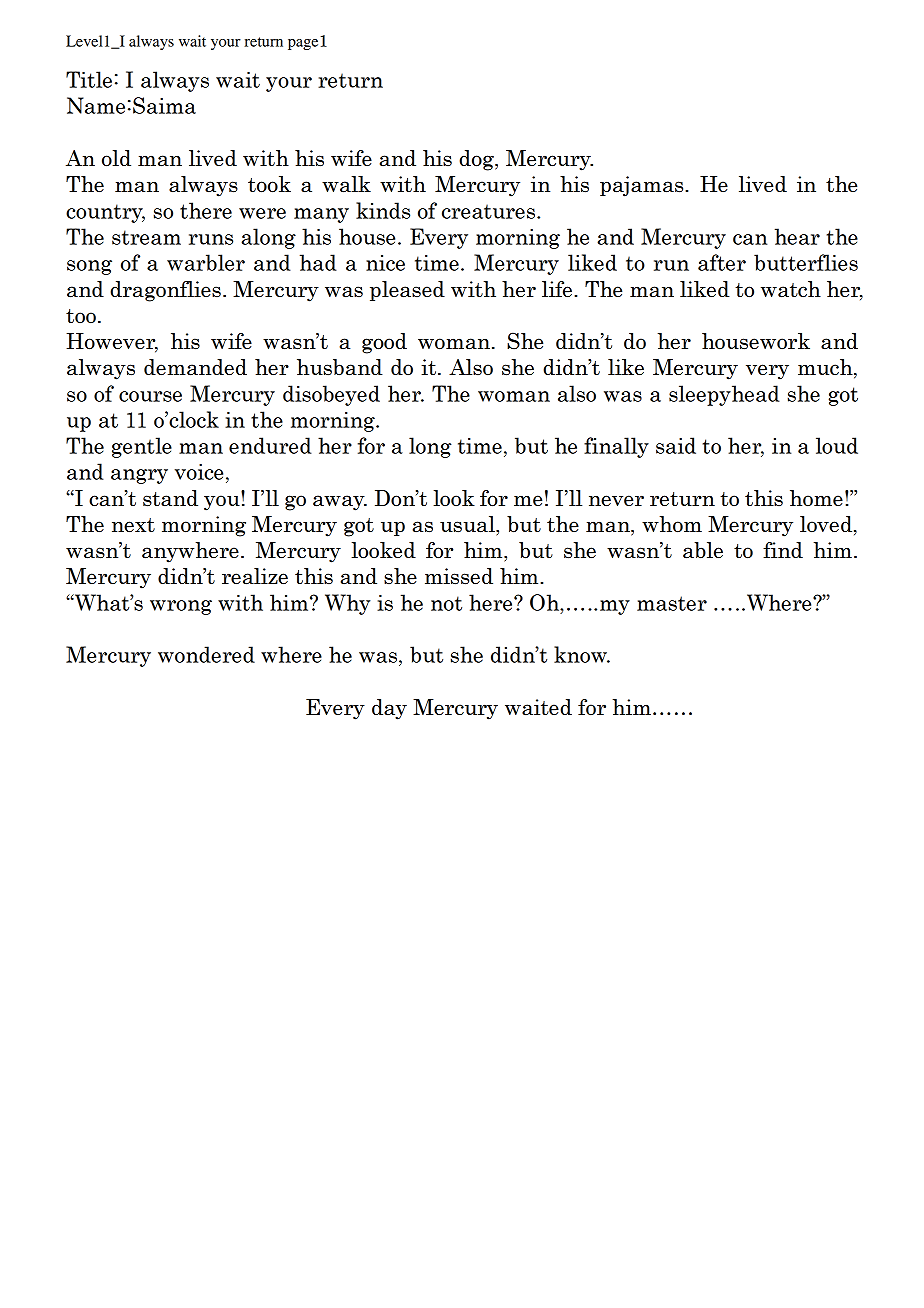  What do you see at coordinates (783, 550) in the screenshot?
I see `find` at bounding box center [783, 550].
